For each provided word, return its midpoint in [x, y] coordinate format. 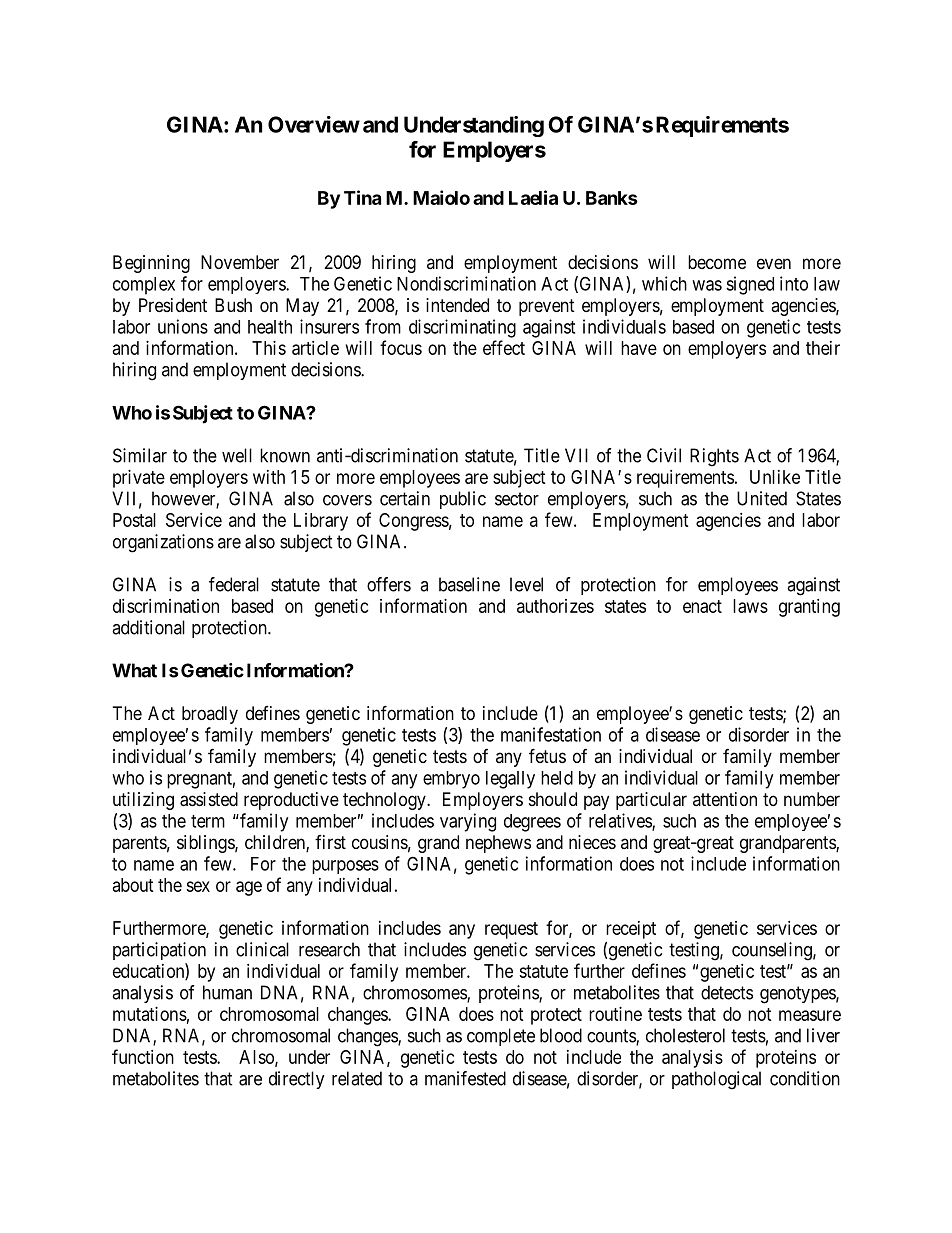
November [240, 262]
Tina [362, 197]
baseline [469, 584]
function [143, 1056]
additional [148, 627]
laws [750, 606]
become [717, 262]
